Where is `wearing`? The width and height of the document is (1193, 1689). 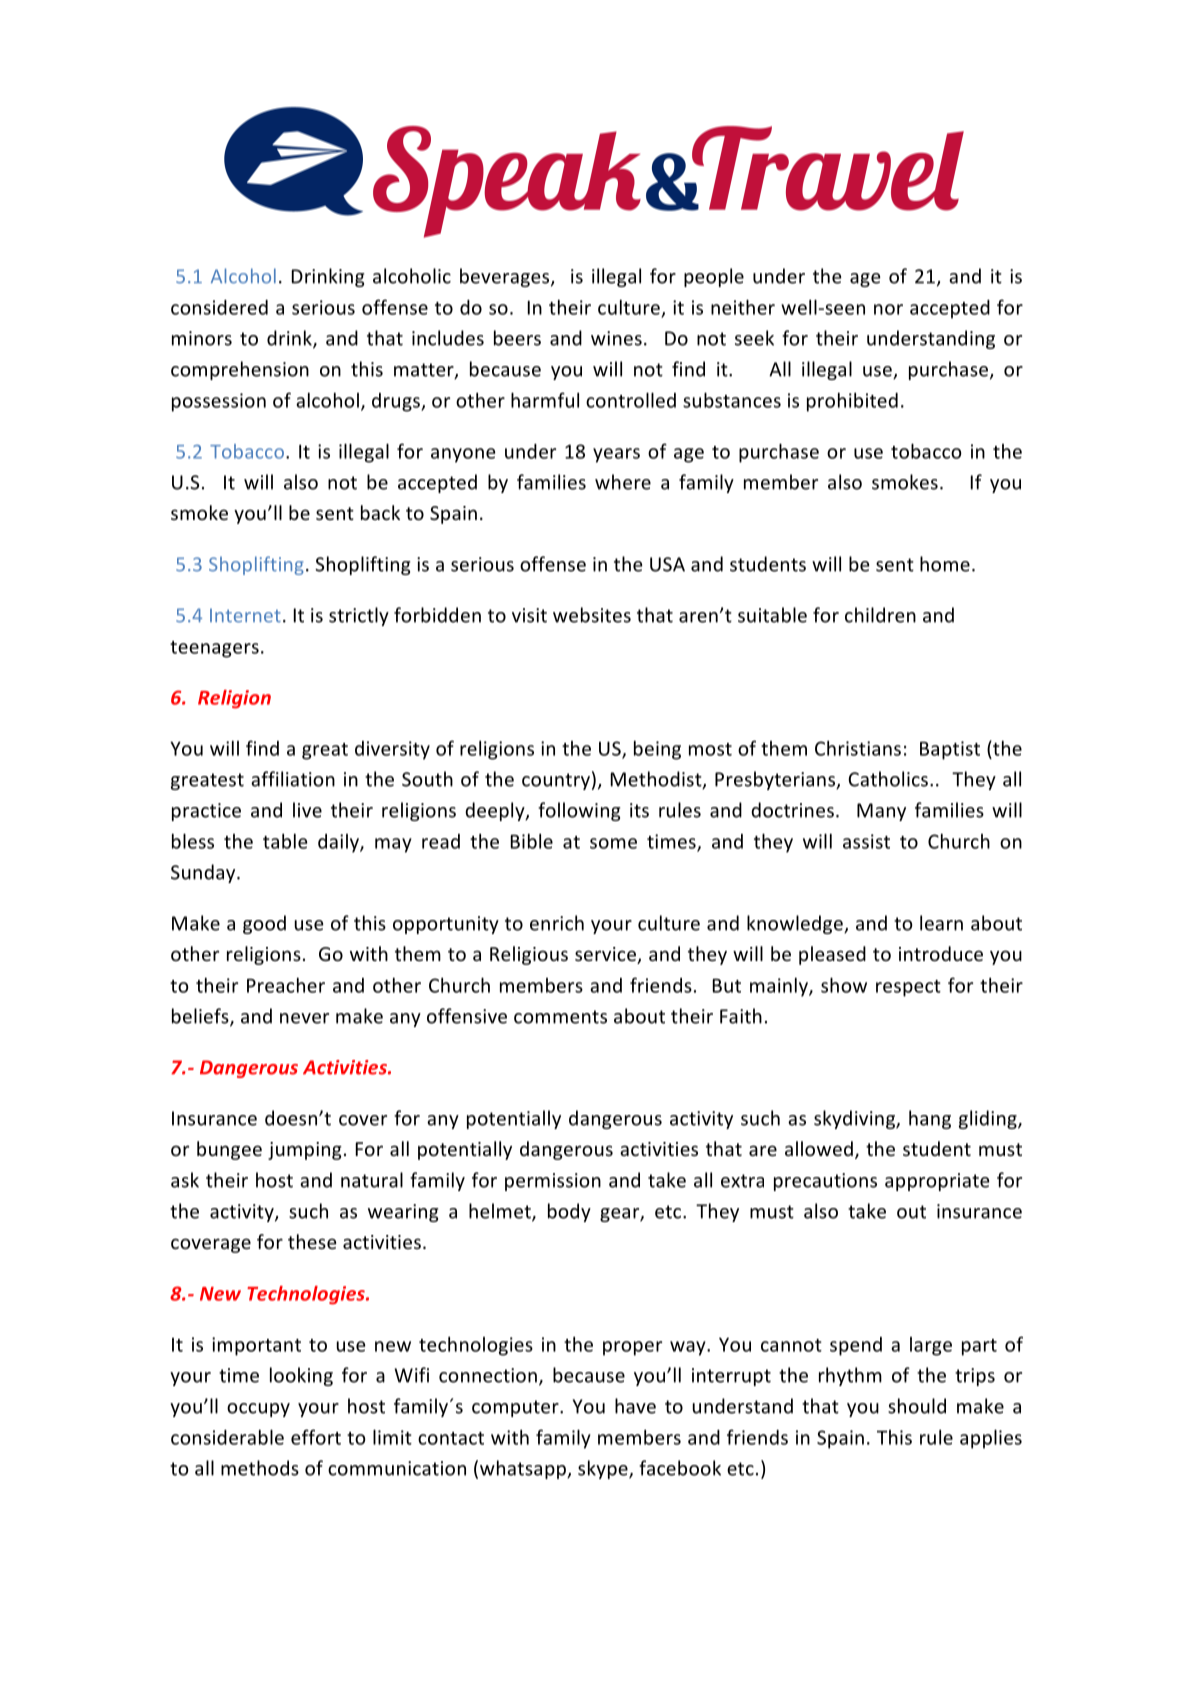
wearing is located at coordinates (403, 1213).
